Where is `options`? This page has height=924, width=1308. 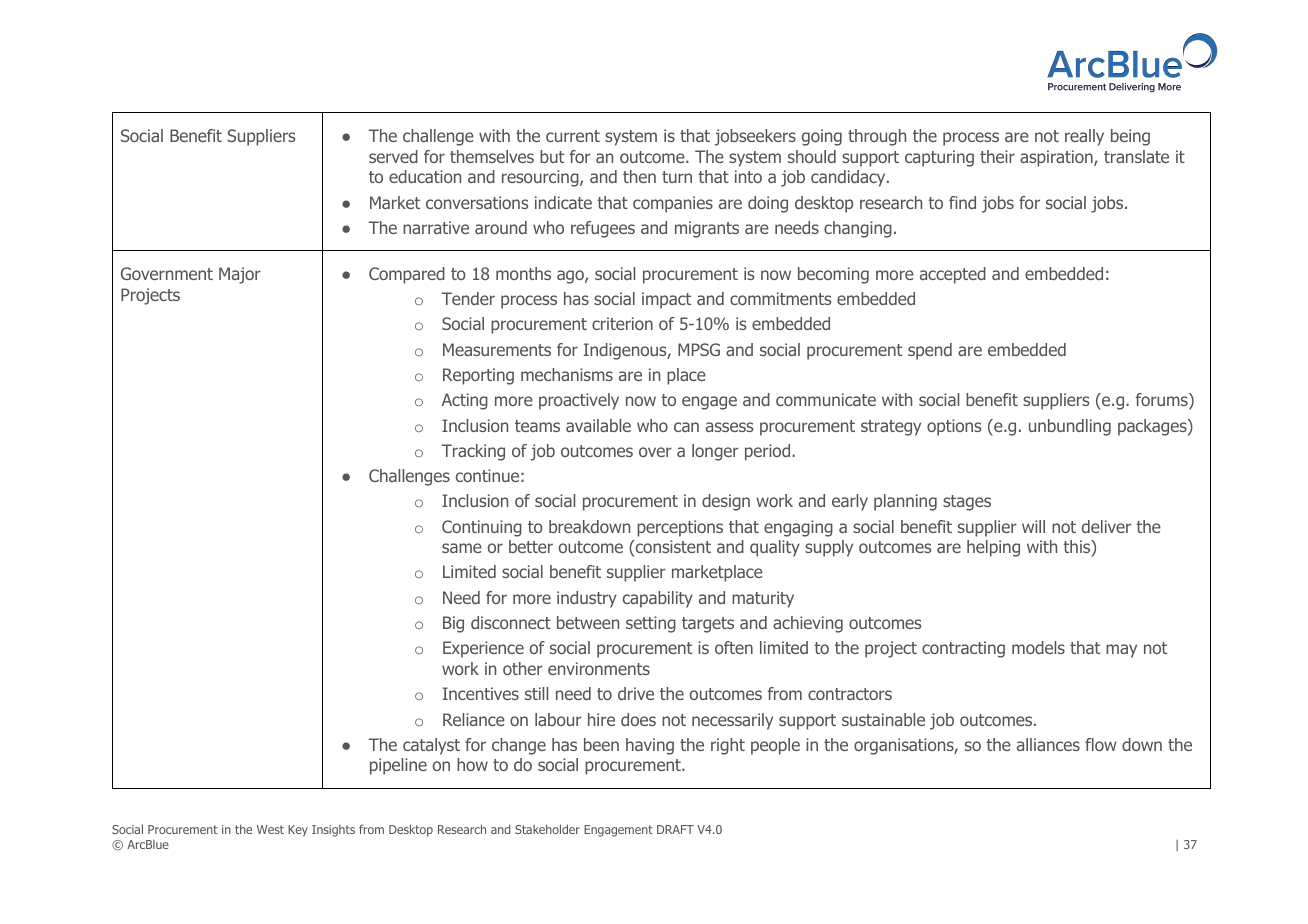
options is located at coordinates (954, 427).
